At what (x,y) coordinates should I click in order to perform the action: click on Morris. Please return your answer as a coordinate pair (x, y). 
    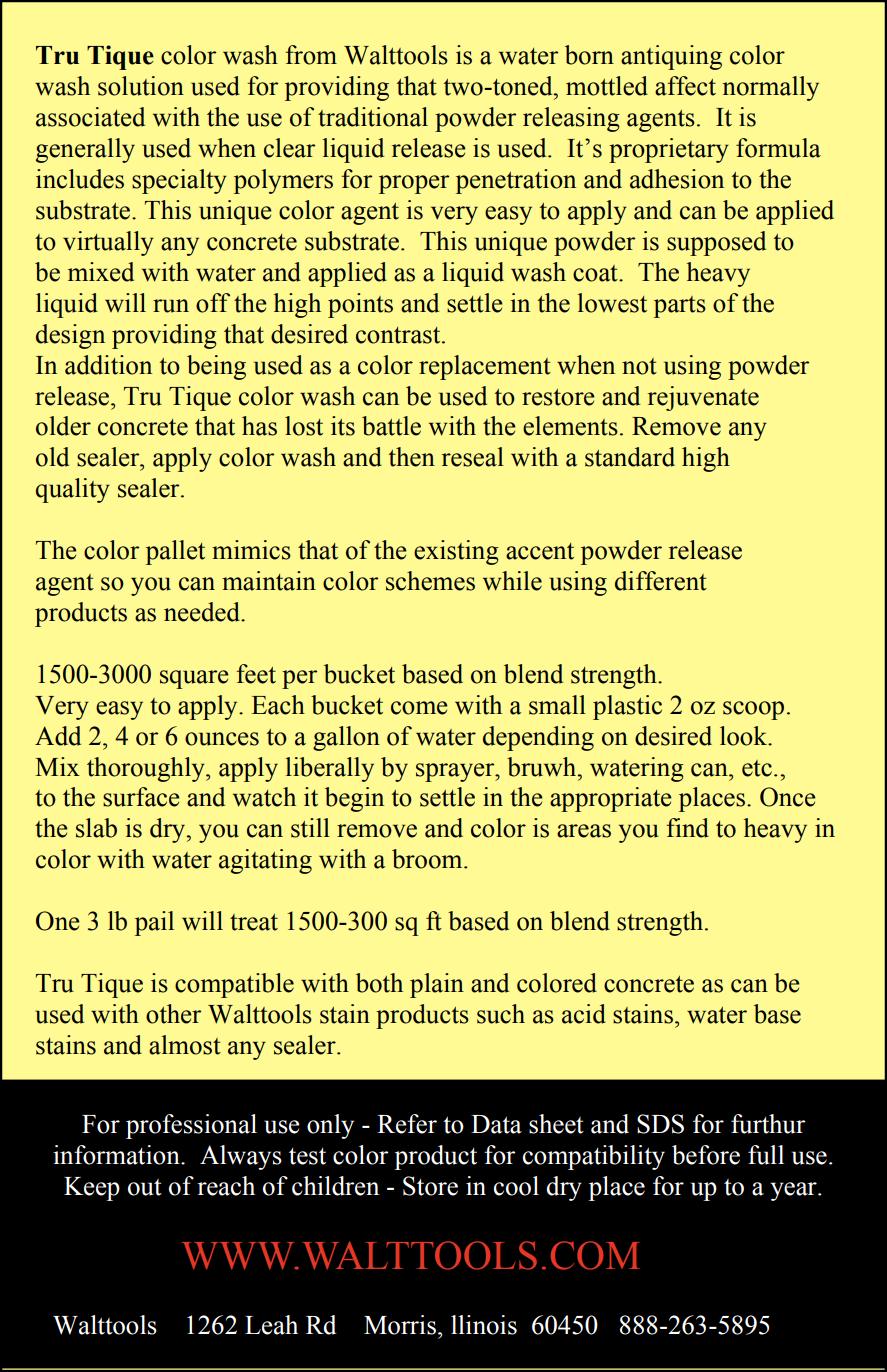
    Looking at the image, I should click on (400, 1325).
